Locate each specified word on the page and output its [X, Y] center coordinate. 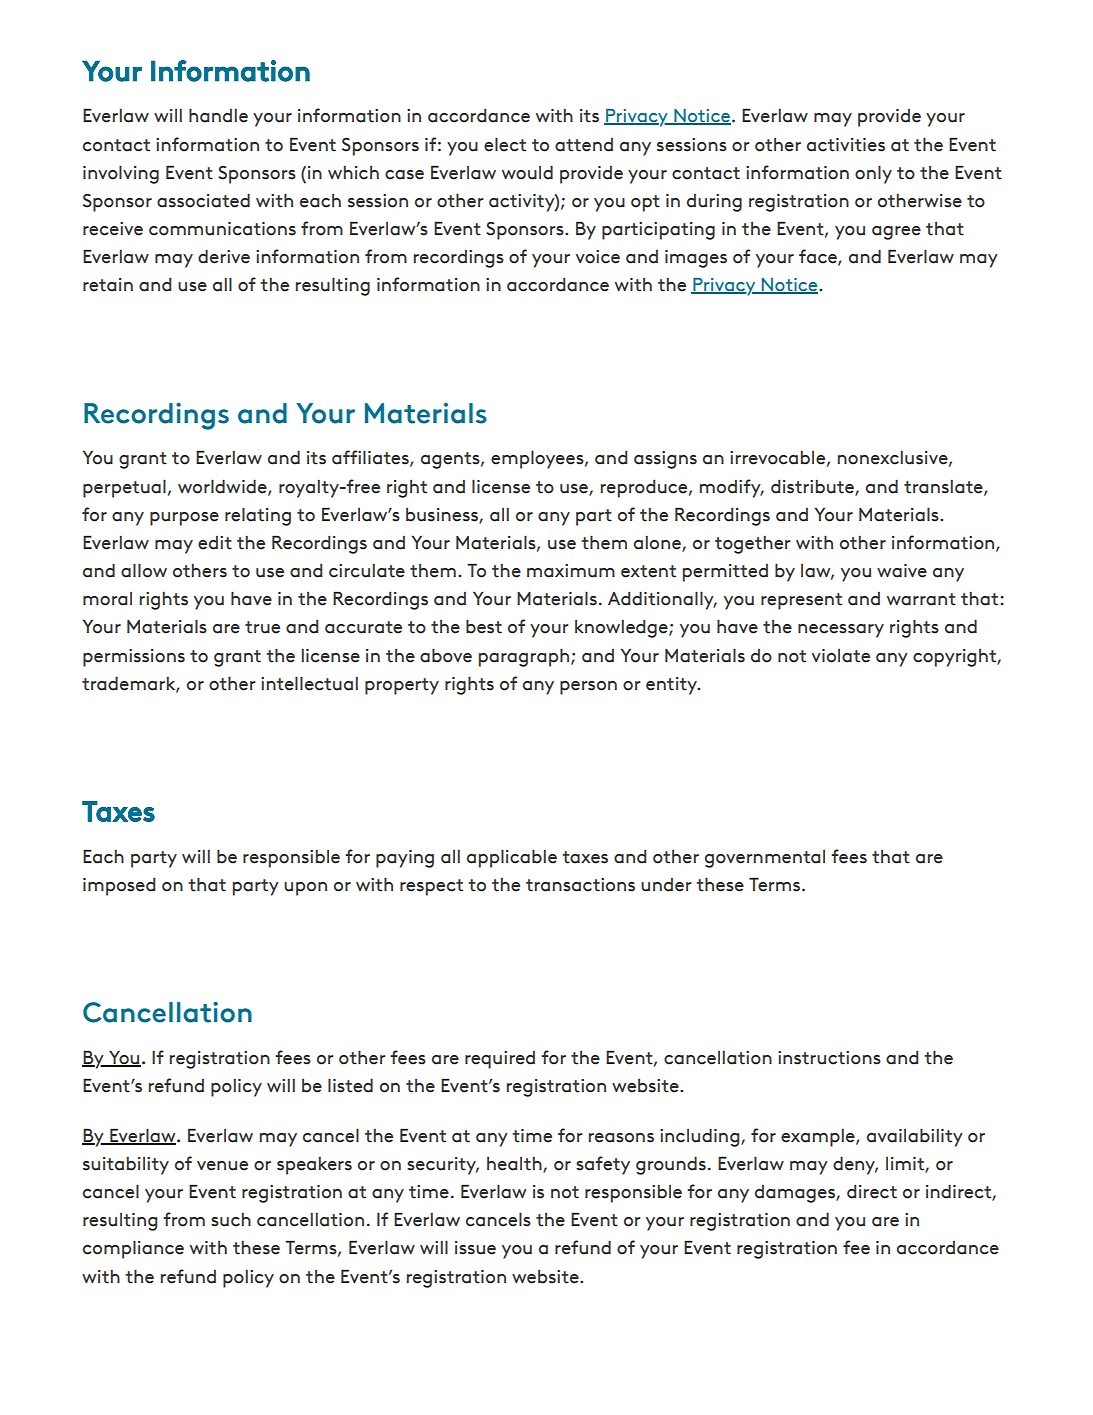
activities [846, 145]
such [231, 1220]
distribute [813, 487]
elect [505, 145]
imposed [119, 887]
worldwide [223, 487]
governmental [765, 859]
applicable [512, 859]
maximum [571, 571]
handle [218, 116]
